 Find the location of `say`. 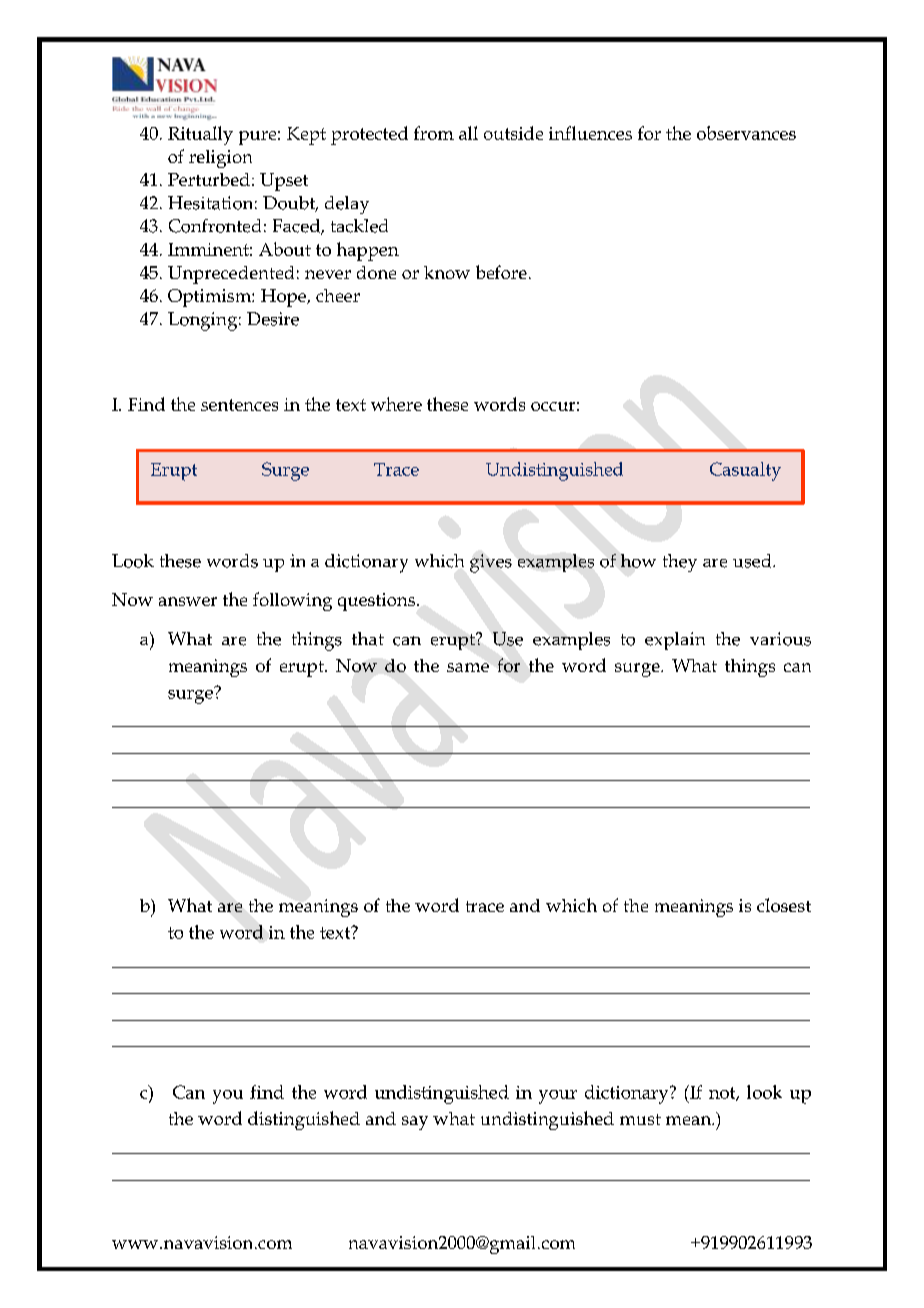

say is located at coordinates (415, 1123).
